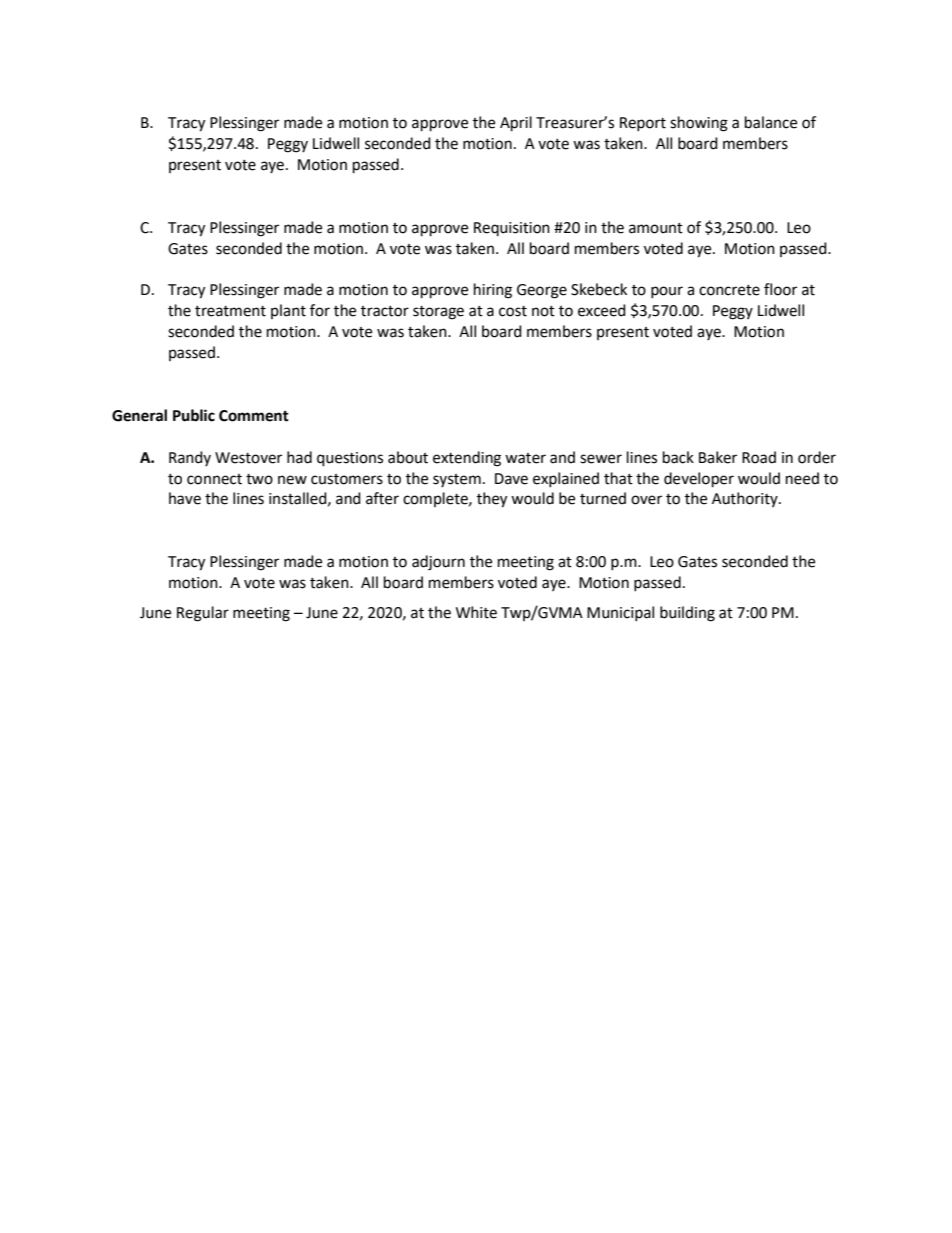 This image has width=952, height=1233. Describe the element at coordinates (602, 310) in the image. I see `exceed` at that location.
